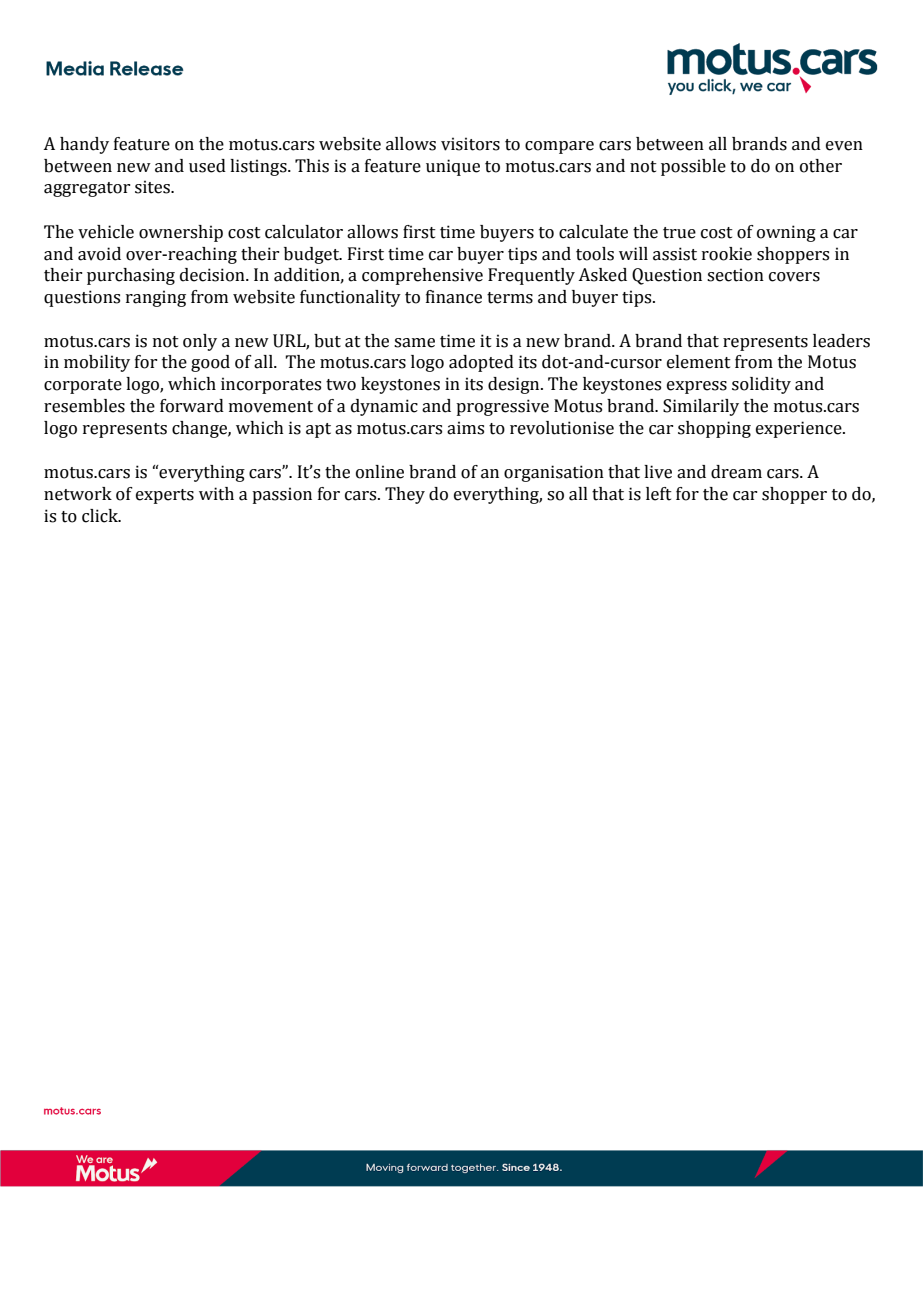 The image size is (924, 1308). I want to click on design, so click(515, 385).
